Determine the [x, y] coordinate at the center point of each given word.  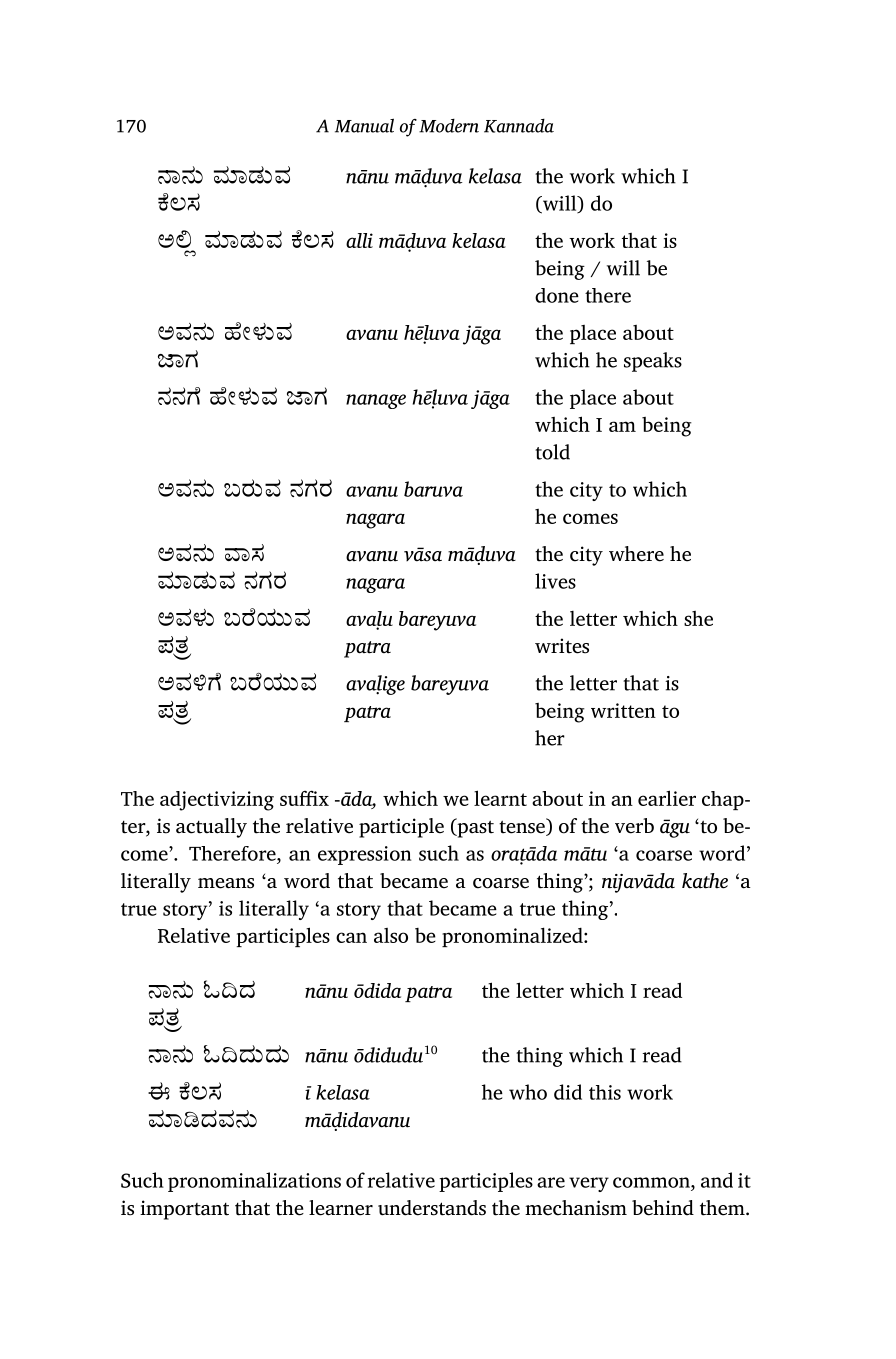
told [552, 452]
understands [432, 1208]
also [391, 935]
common [652, 1182]
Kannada [519, 126]
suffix [304, 798]
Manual [364, 125]
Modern [449, 126]
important [184, 1210]
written [623, 710]
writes [562, 646]
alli [359, 240]
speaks [653, 362]
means [226, 883]
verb [634, 826]
